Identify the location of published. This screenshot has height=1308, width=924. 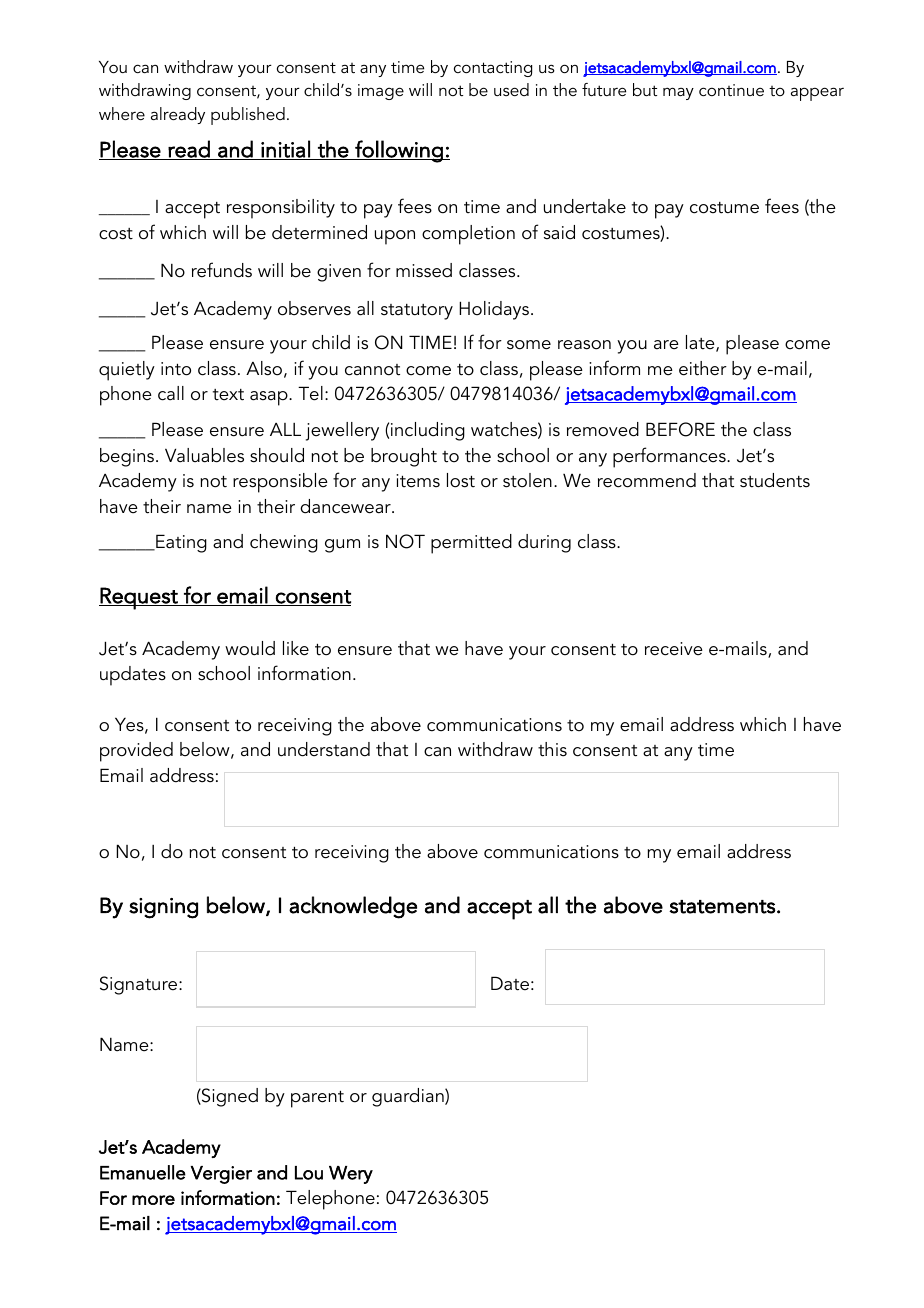
(248, 116).
